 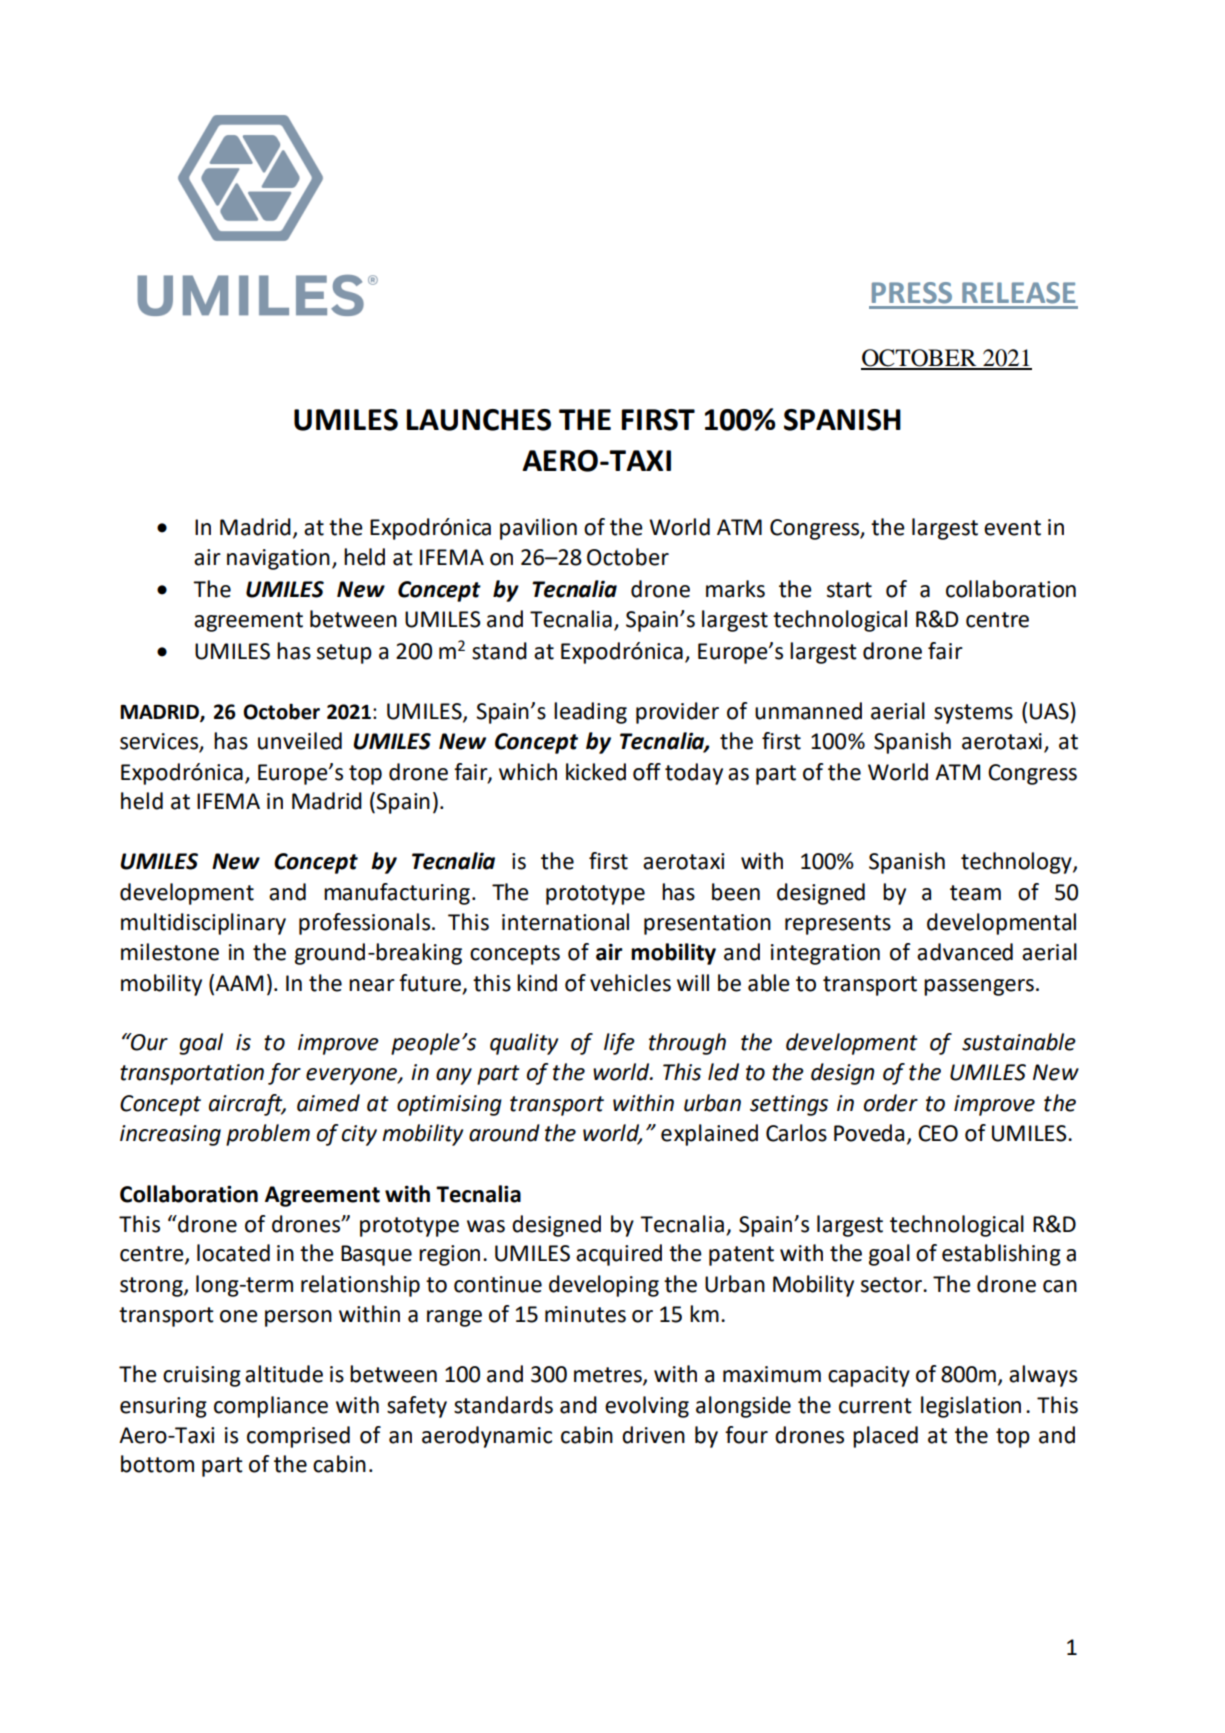 What do you see at coordinates (479, 420) in the screenshot?
I see `LAUNCHES` at bounding box center [479, 420].
